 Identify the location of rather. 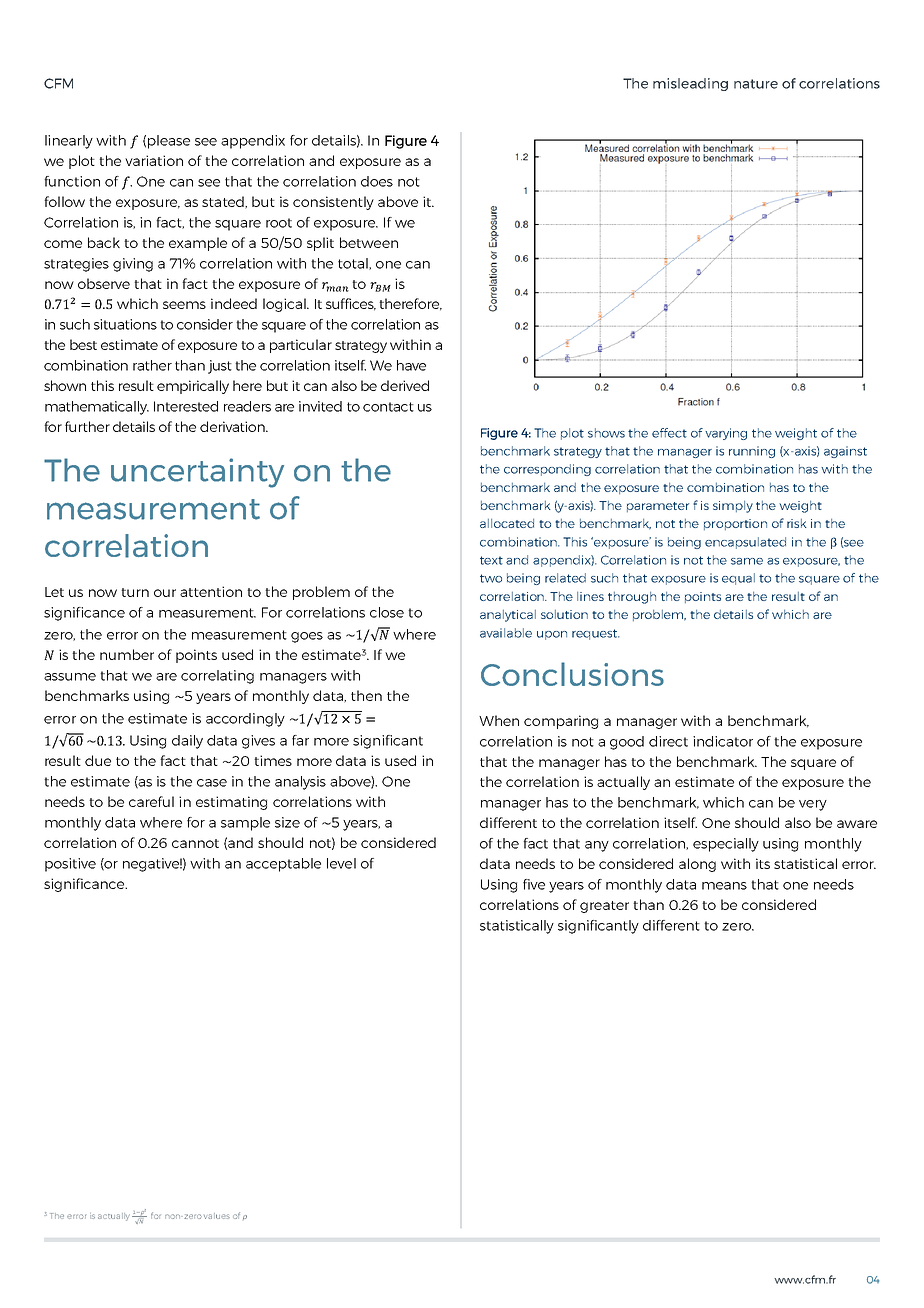
(152, 365).
